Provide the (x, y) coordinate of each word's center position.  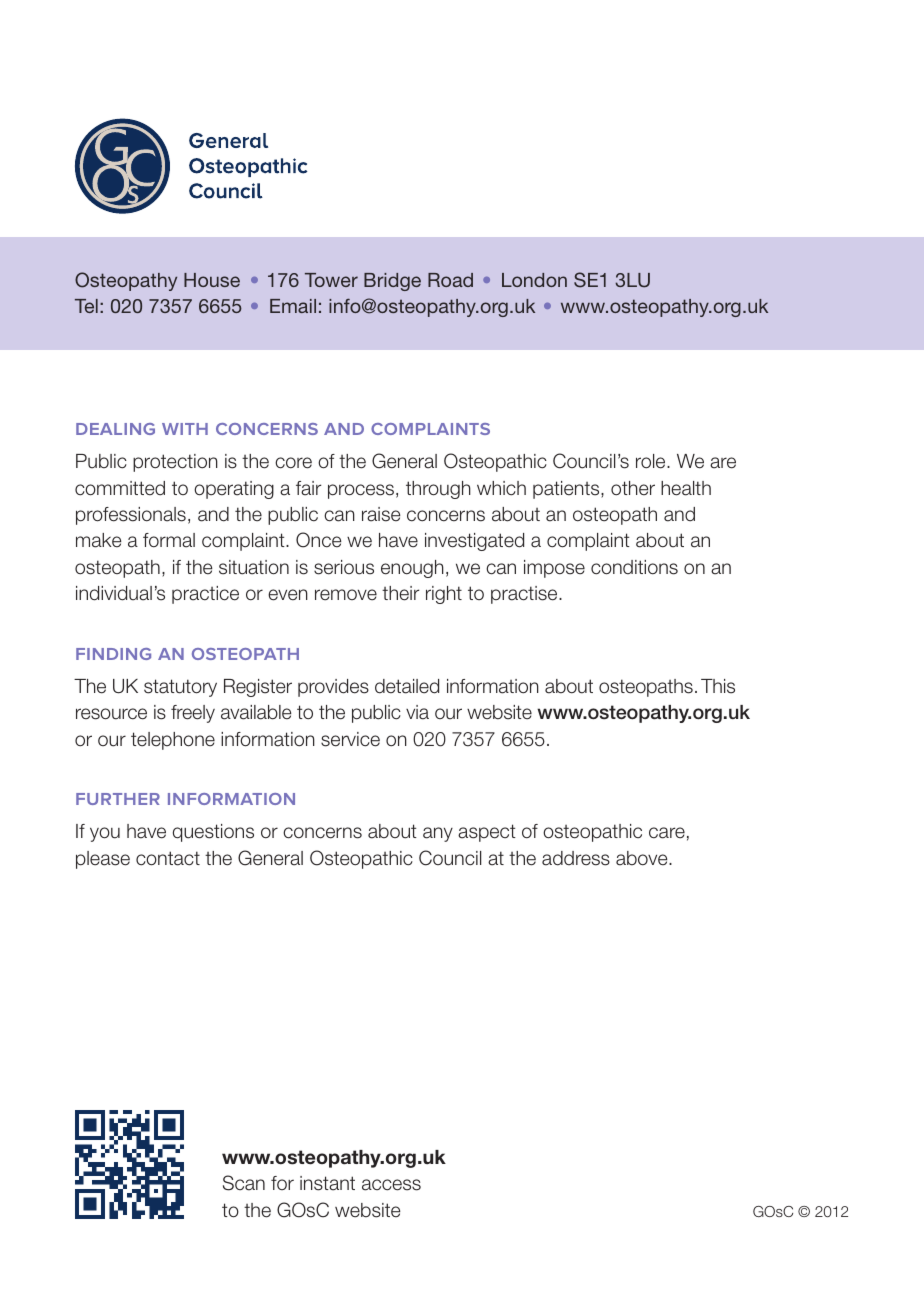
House (212, 280)
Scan (244, 1183)
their (400, 593)
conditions (634, 567)
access (391, 1185)
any (438, 834)
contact (168, 858)
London (534, 280)
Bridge (392, 282)
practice (205, 595)
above (643, 858)
